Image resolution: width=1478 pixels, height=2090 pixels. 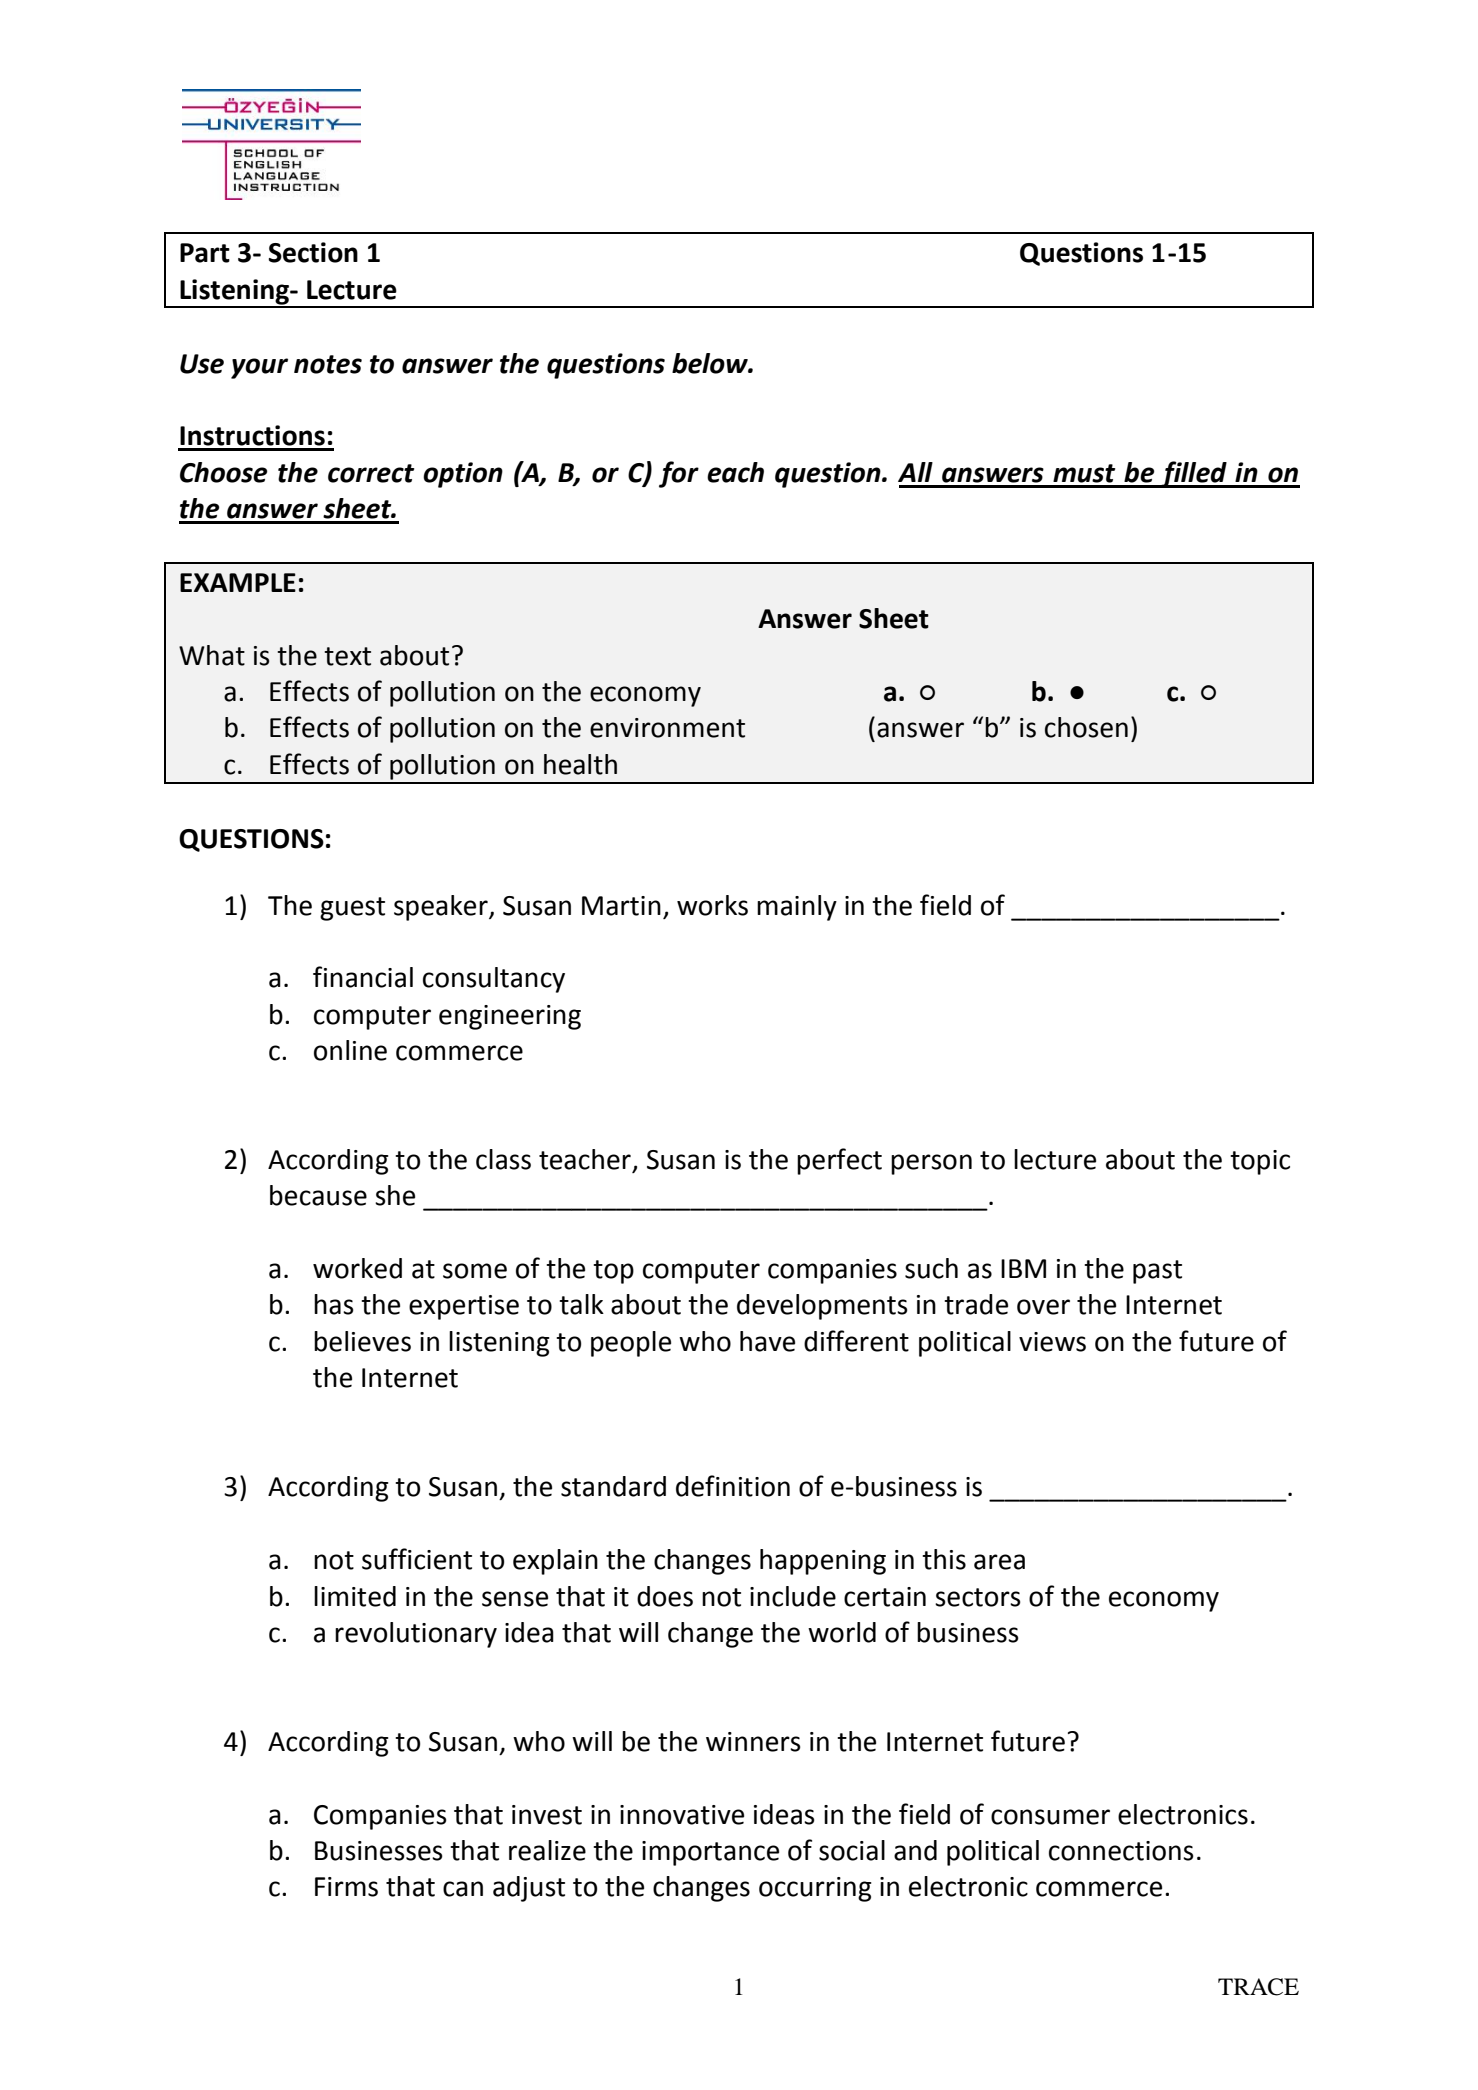 I want to click on have, so click(x=767, y=1341).
